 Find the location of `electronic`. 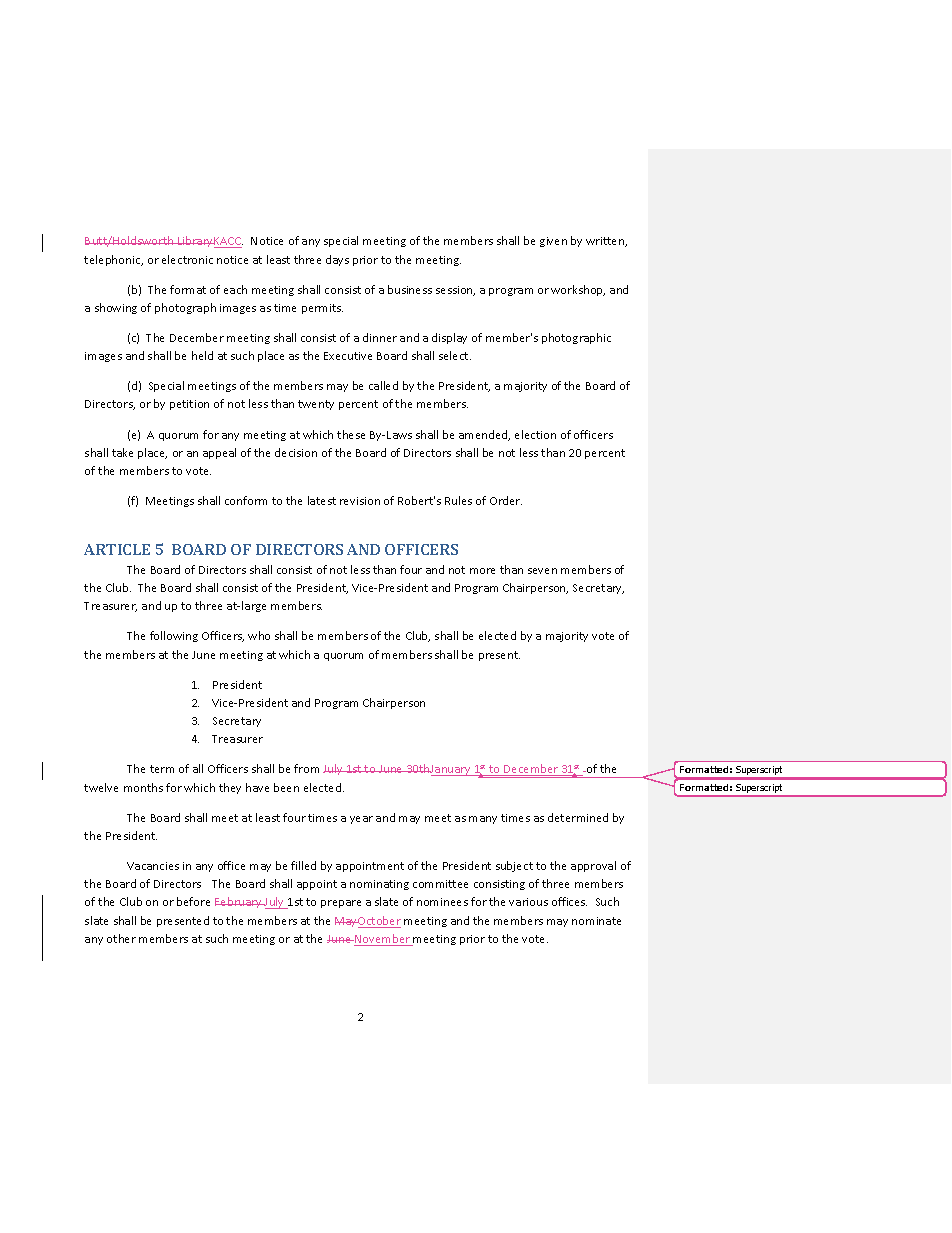

electronic is located at coordinates (187, 259).
